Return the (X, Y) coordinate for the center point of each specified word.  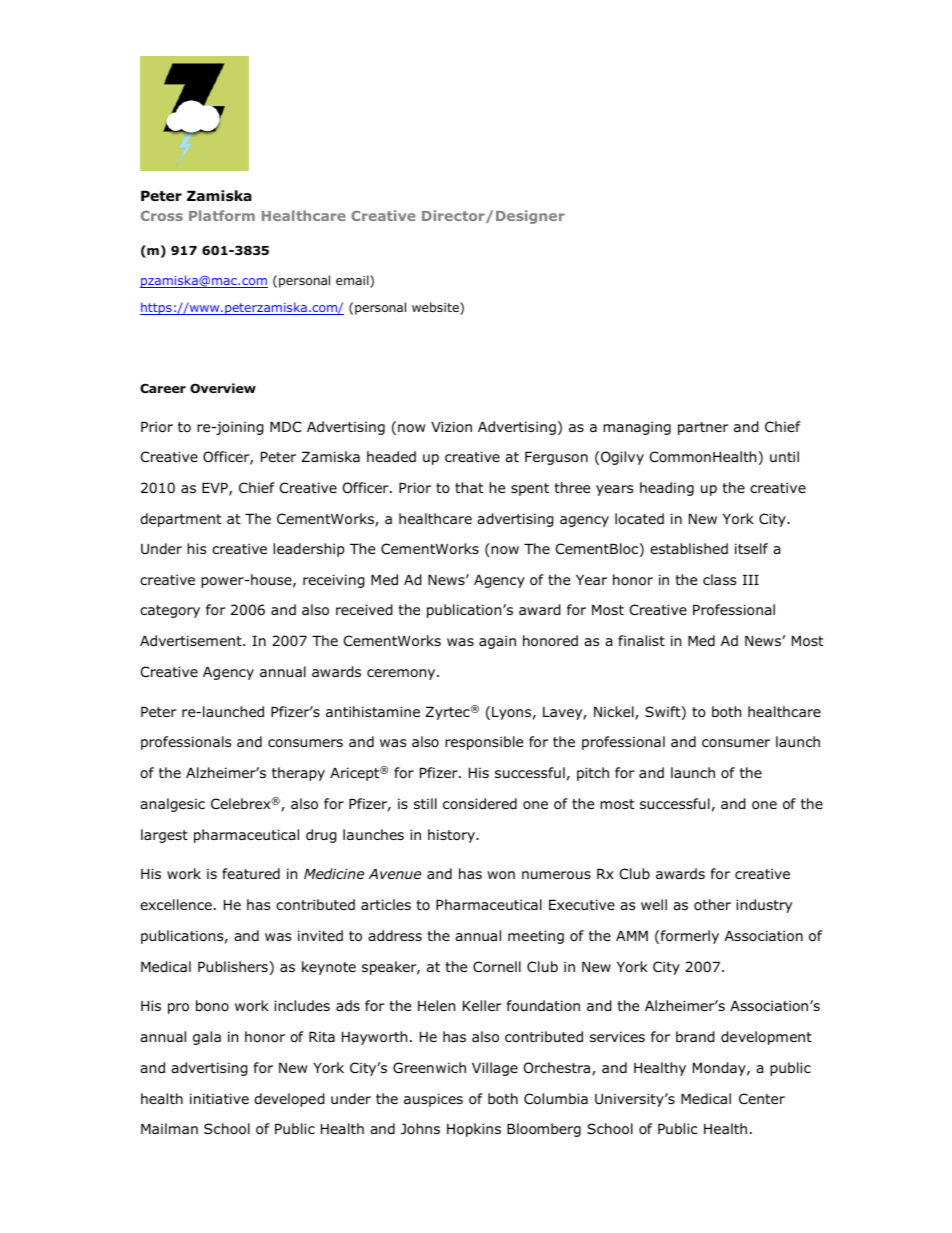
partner (703, 428)
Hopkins (474, 1130)
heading (667, 489)
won (501, 875)
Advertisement (192, 640)
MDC (286, 426)
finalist (641, 640)
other (712, 904)
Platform (222, 215)
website (436, 308)
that (469, 487)
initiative (219, 1098)
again (497, 642)
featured (251, 873)
